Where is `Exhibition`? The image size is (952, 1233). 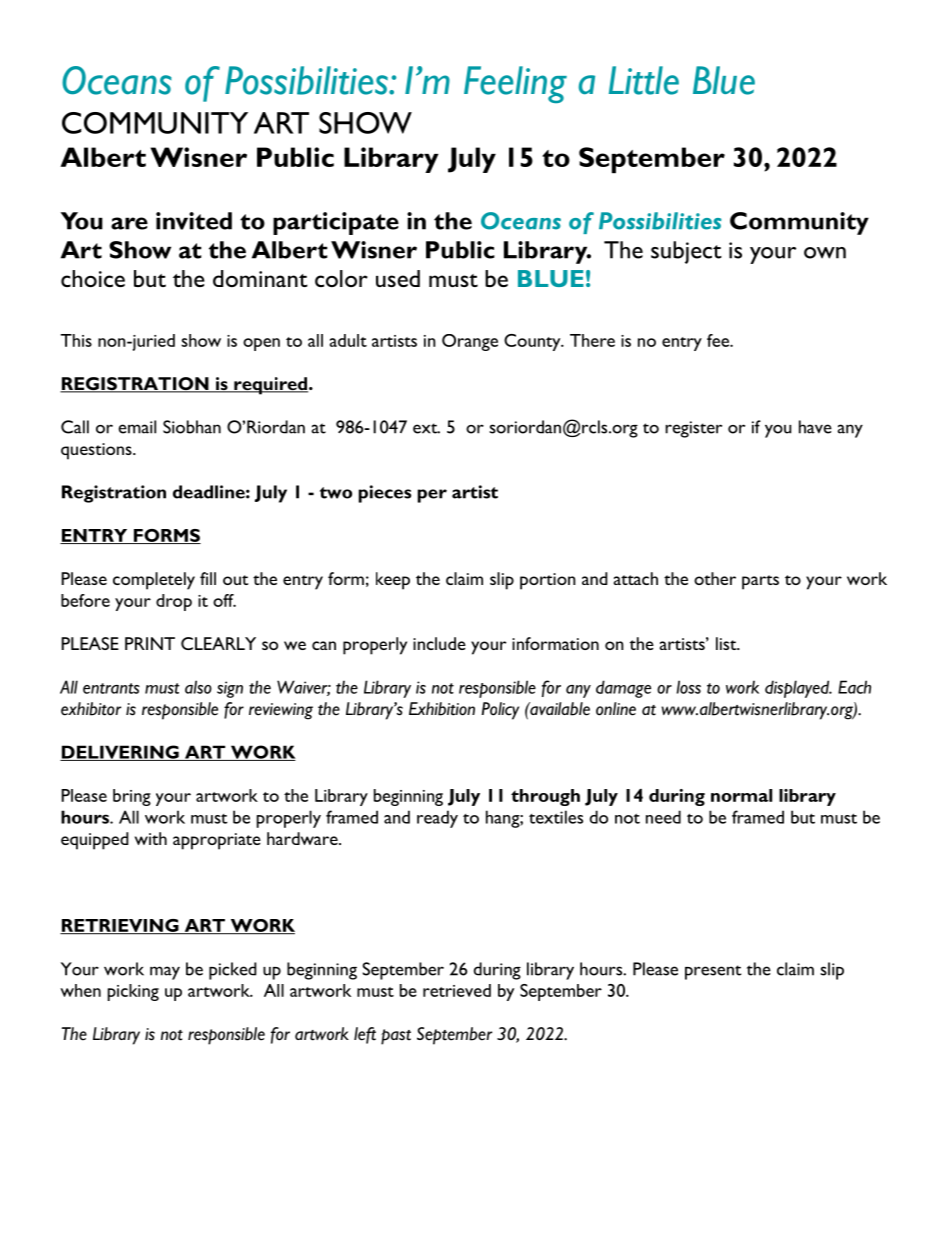 Exhibition is located at coordinates (442, 709).
